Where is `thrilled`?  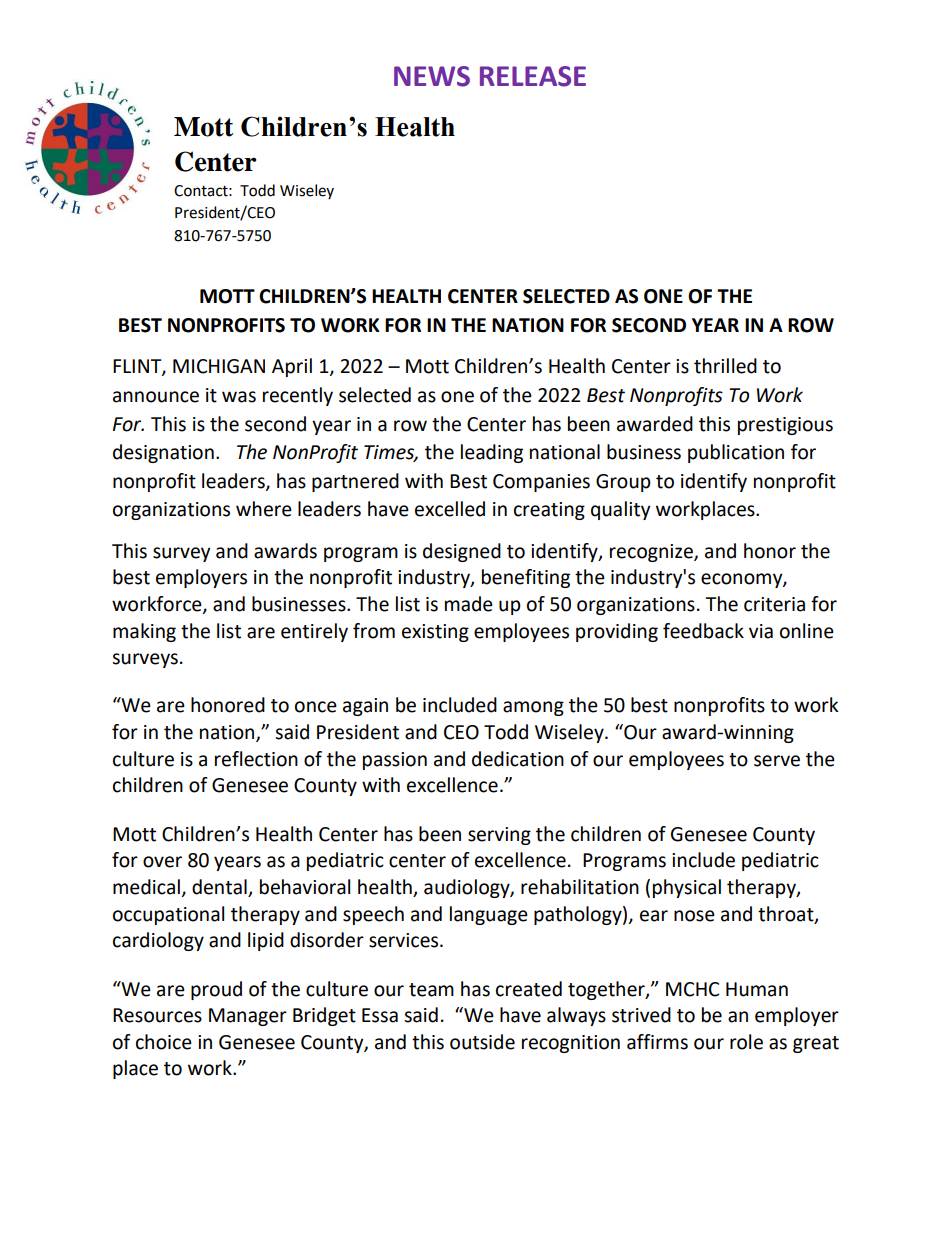 thrilled is located at coordinates (725, 366).
